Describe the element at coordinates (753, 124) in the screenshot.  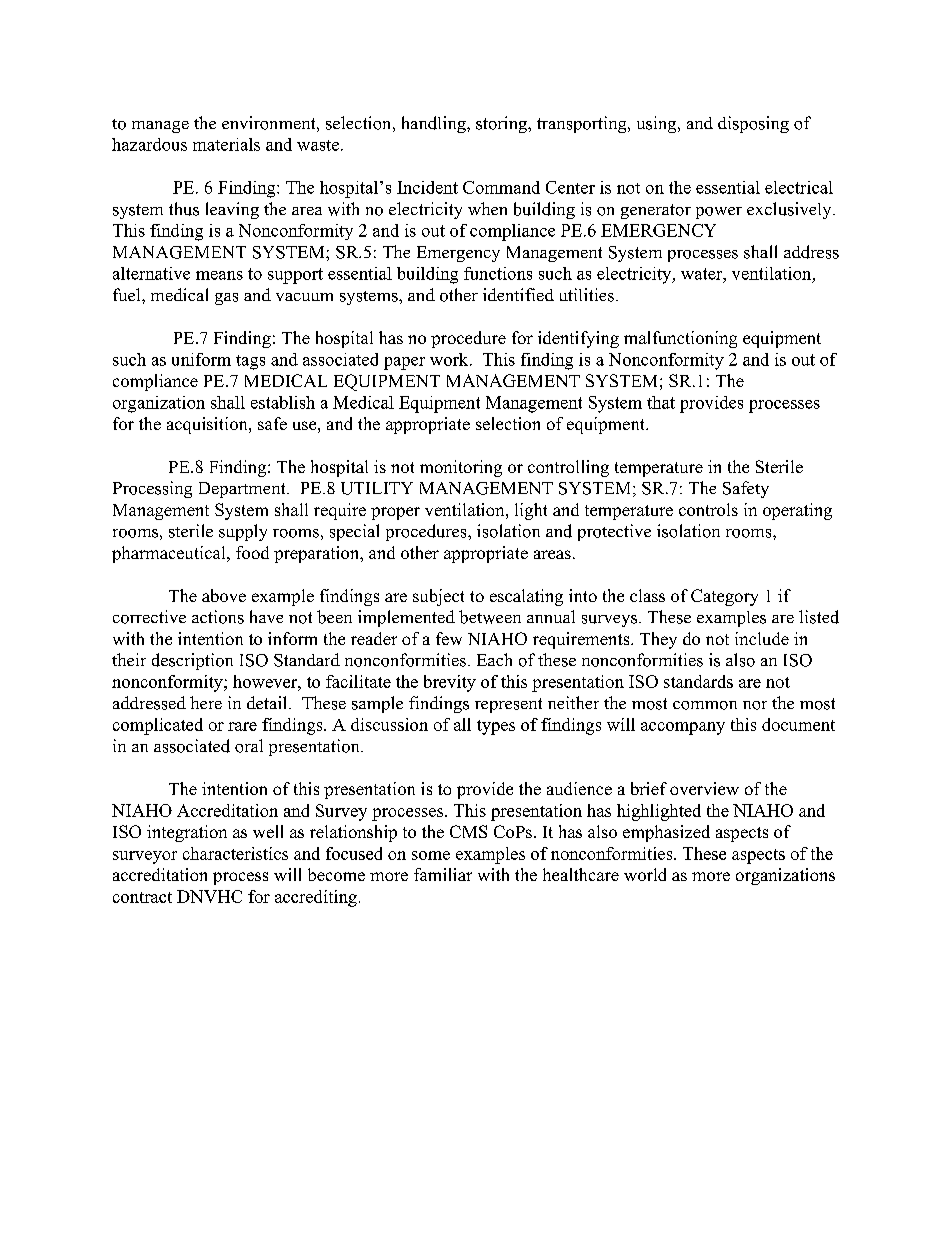
I see `disposing` at that location.
